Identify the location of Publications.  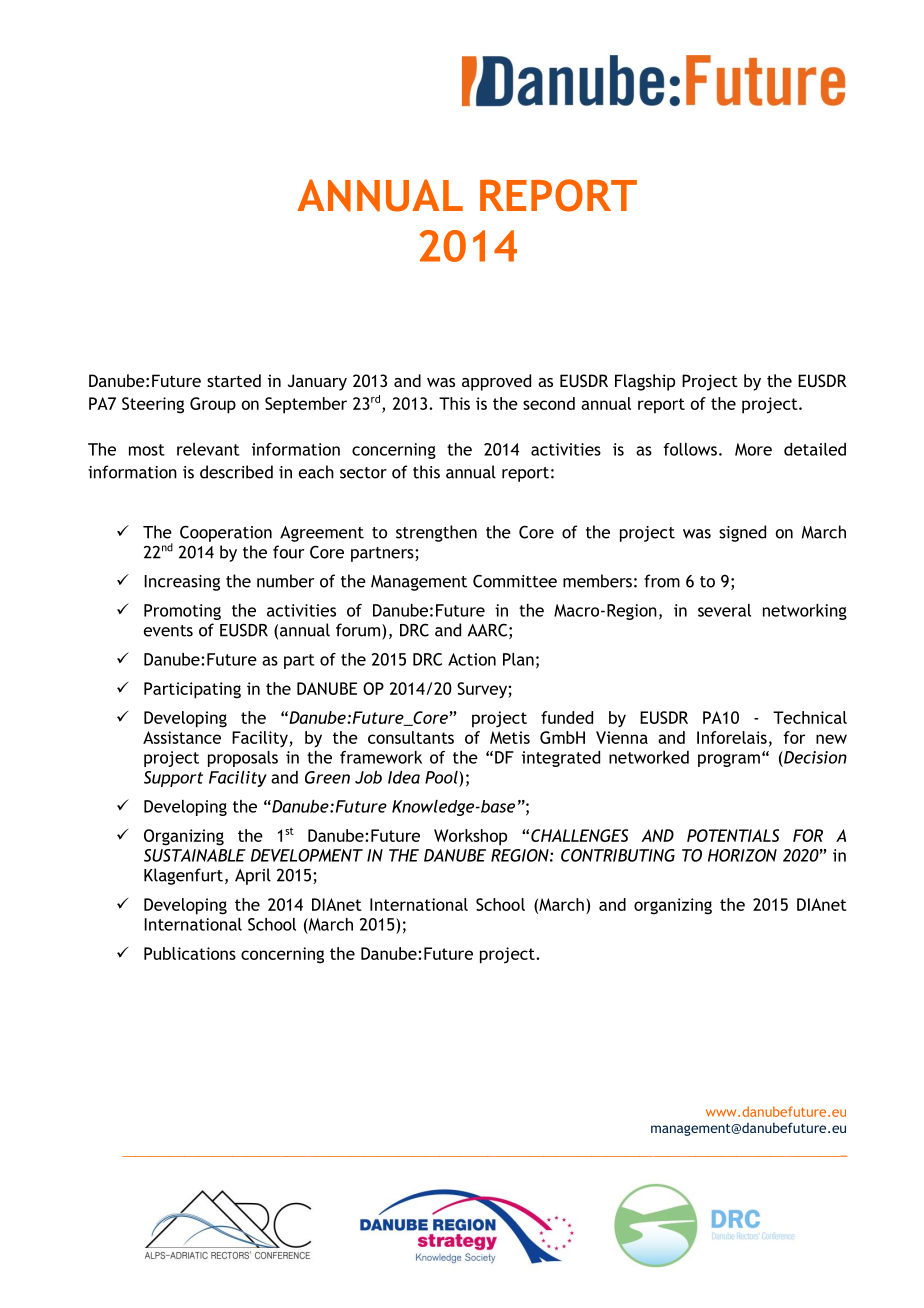
(190, 953).
